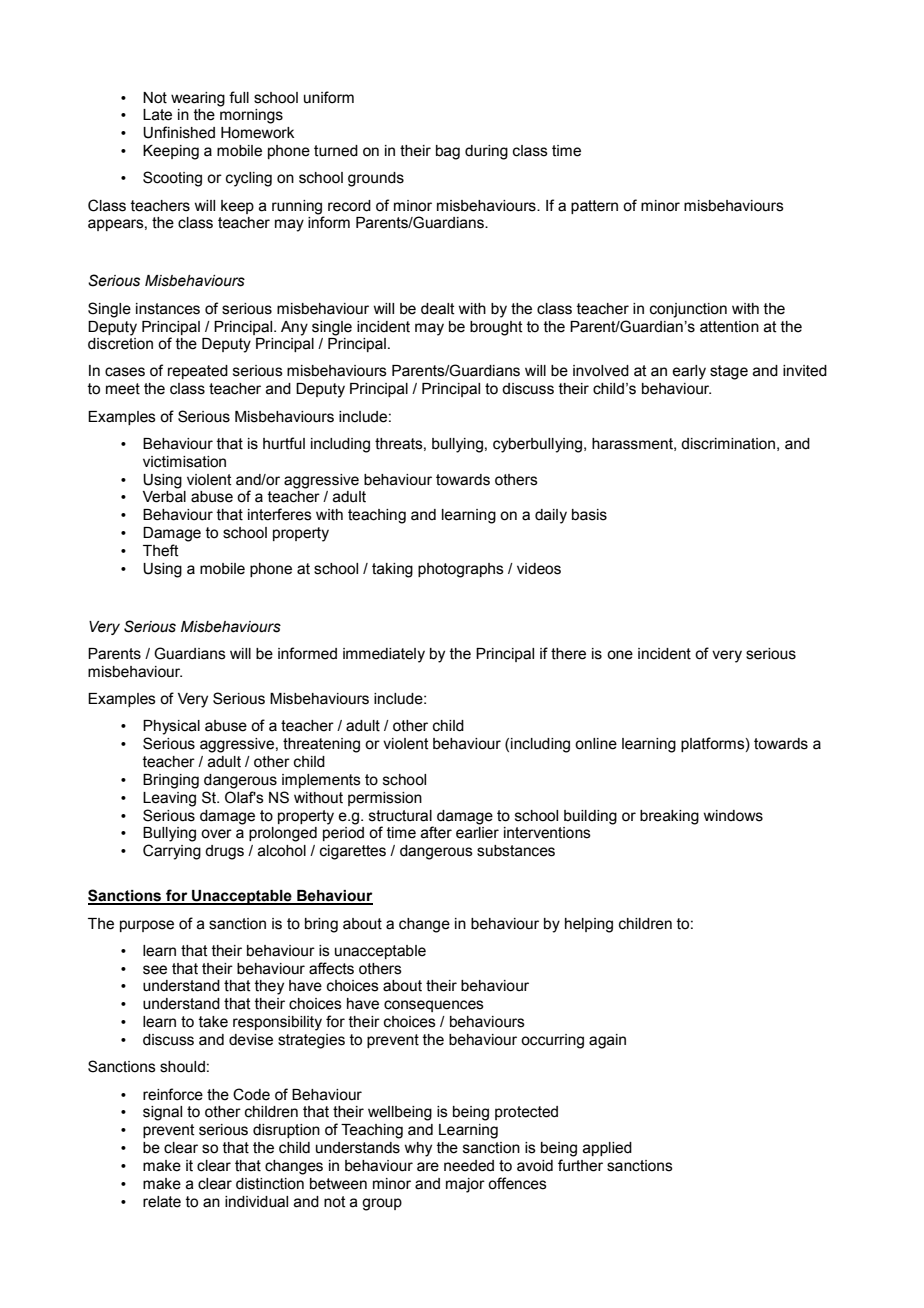 The height and width of the page is (1308, 924). What do you see at coordinates (147, 926) in the page?
I see `purpose` at bounding box center [147, 926].
